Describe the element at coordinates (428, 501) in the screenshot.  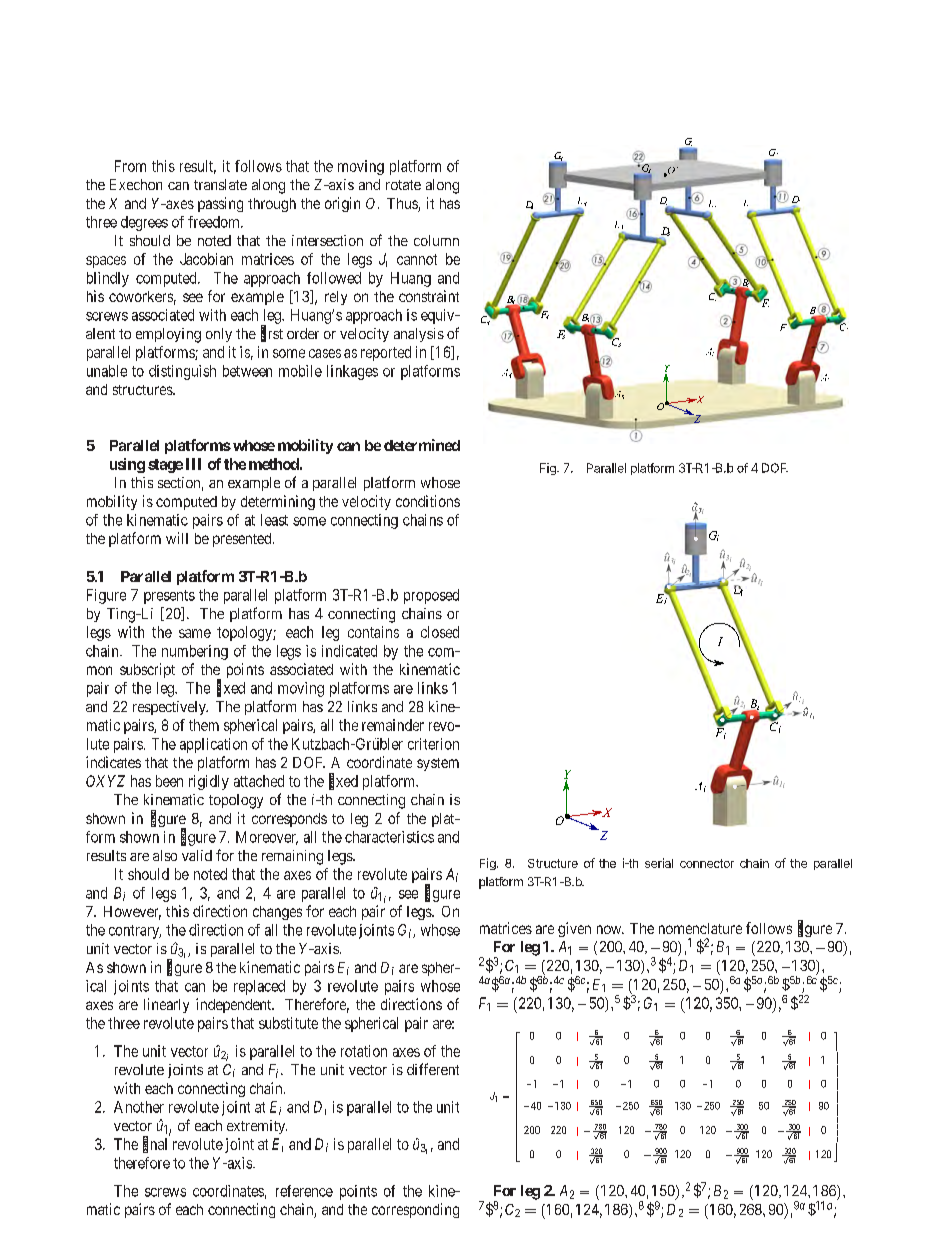
I see `conditions` at that location.
